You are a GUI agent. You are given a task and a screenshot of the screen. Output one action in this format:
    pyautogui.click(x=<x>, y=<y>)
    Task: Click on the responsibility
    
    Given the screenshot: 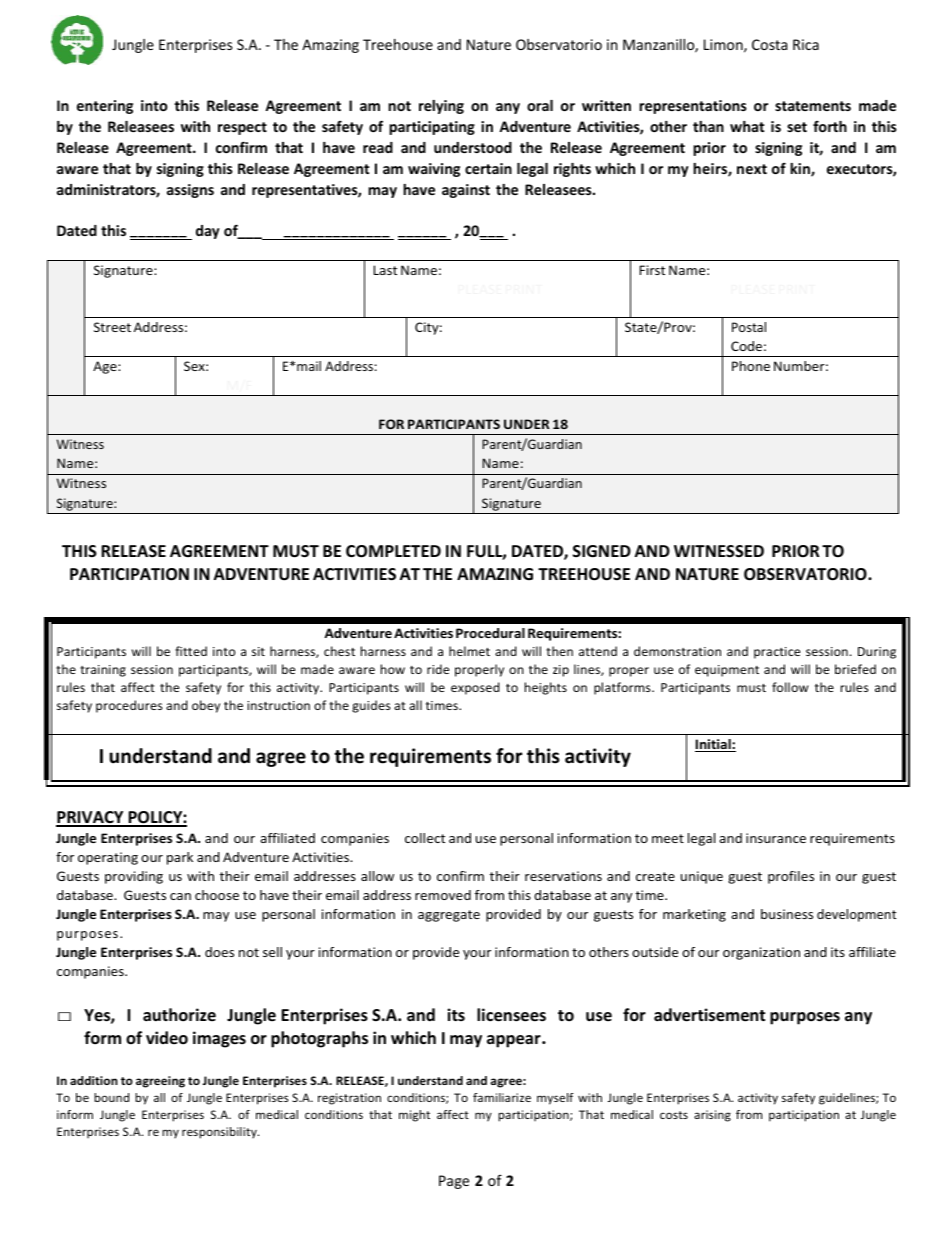 What is the action you would take?
    pyautogui.click(x=220, y=1133)
